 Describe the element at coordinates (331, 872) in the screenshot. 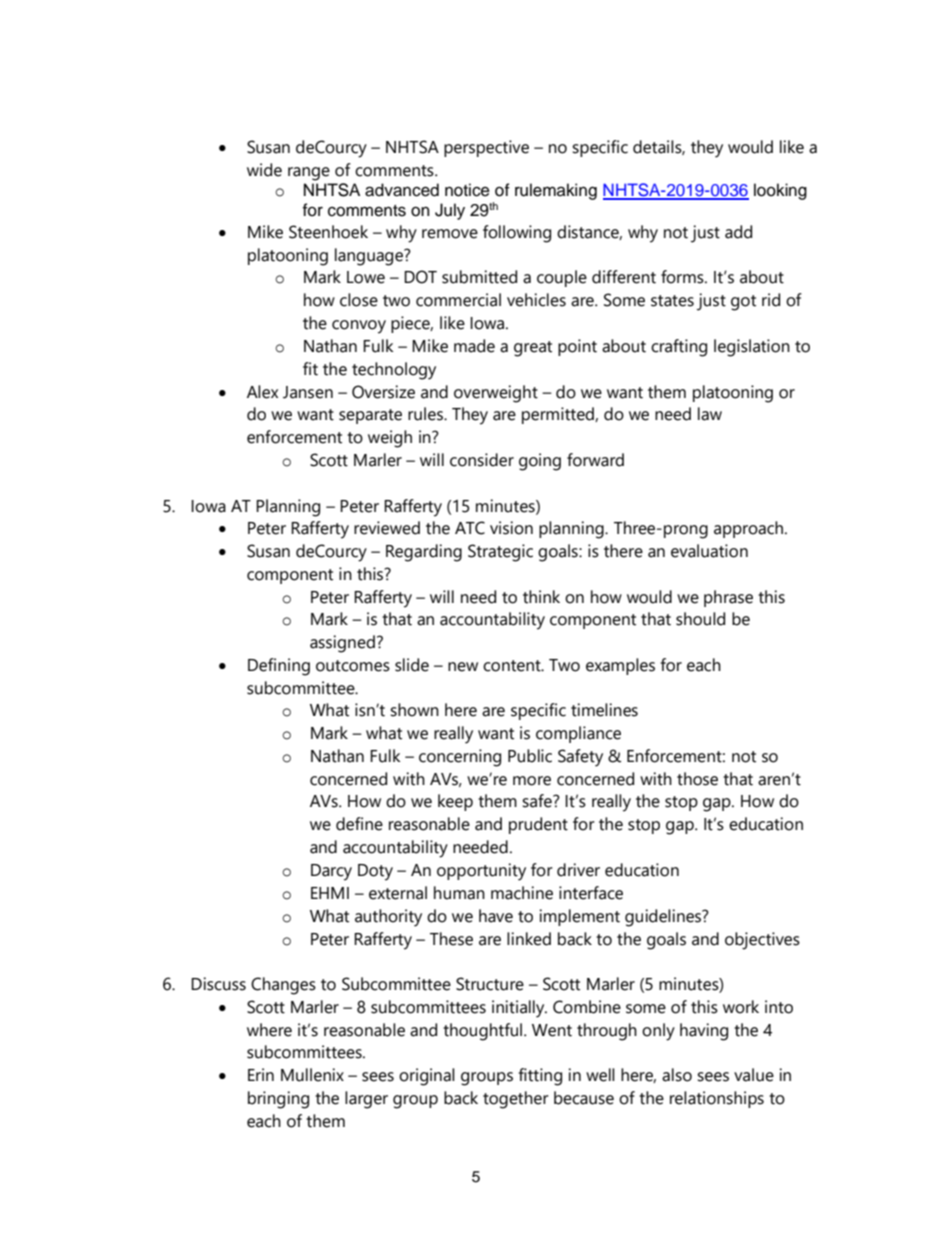

I see `Darcy` at that location.
